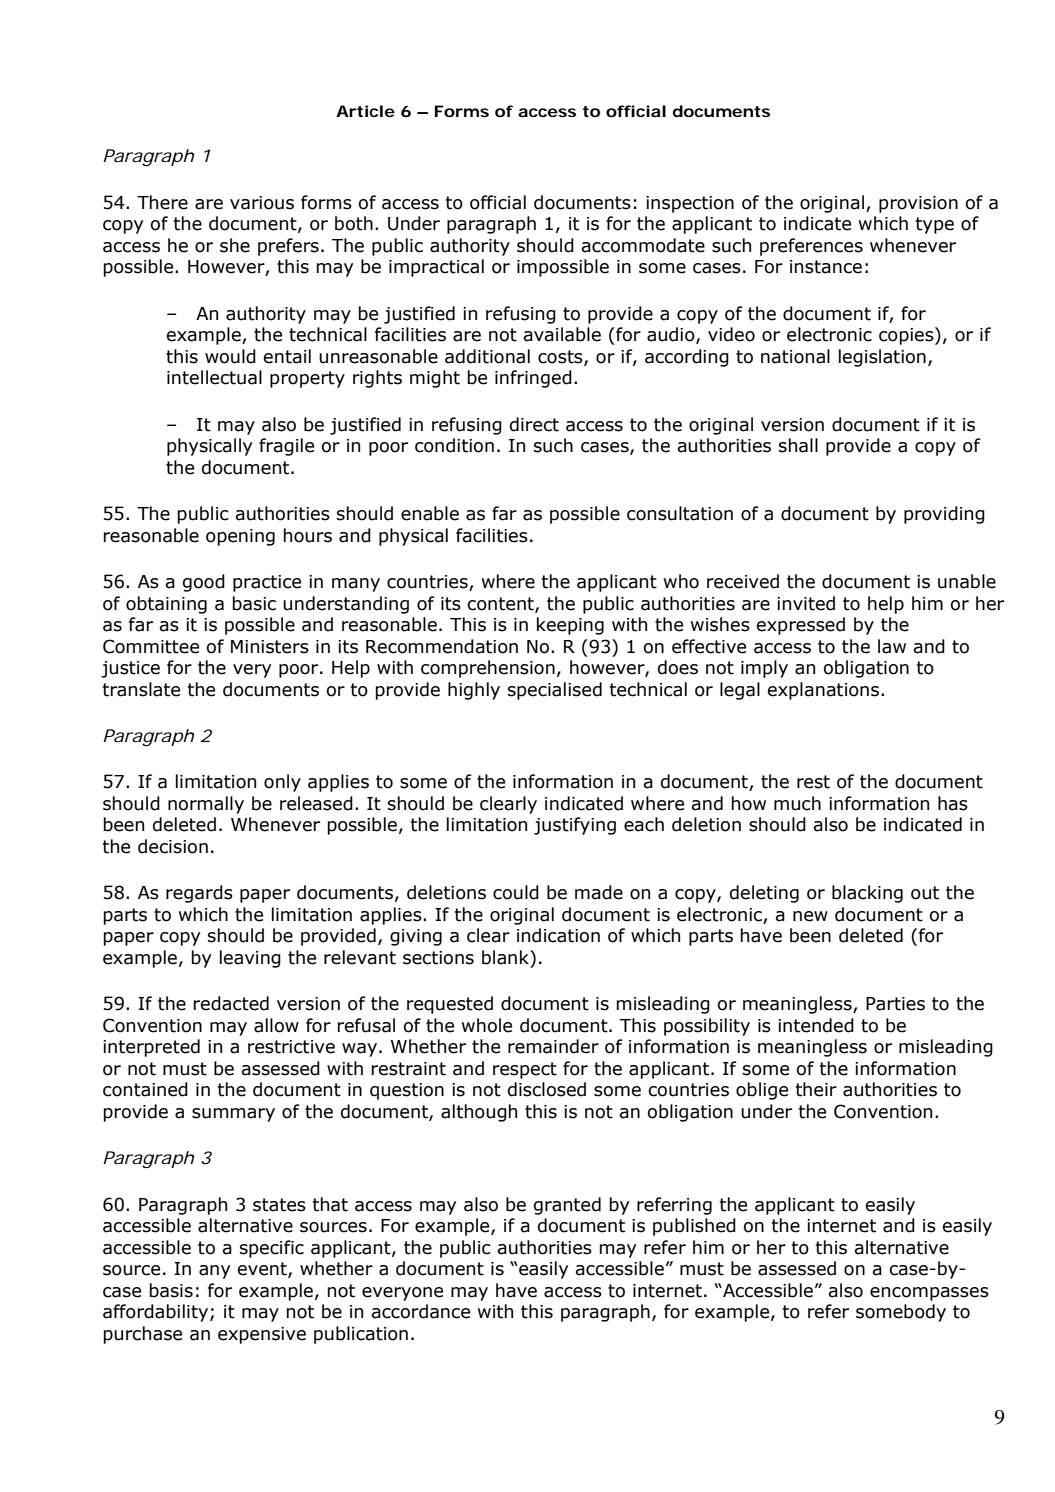 The image size is (1055, 1492). What do you see at coordinates (823, 691) in the screenshot?
I see `explanations` at bounding box center [823, 691].
